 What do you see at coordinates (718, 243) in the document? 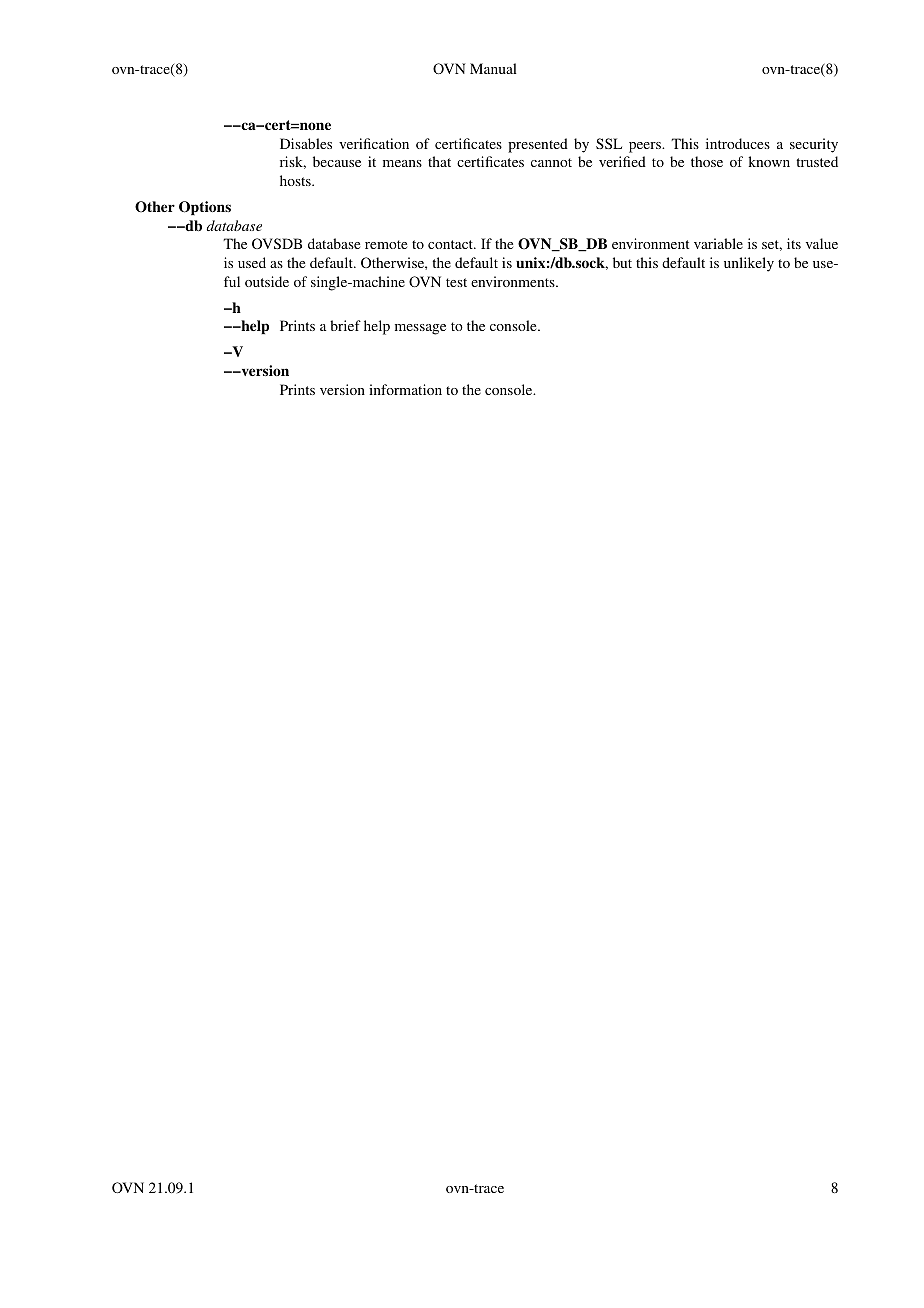
I see `variable` at bounding box center [718, 243].
